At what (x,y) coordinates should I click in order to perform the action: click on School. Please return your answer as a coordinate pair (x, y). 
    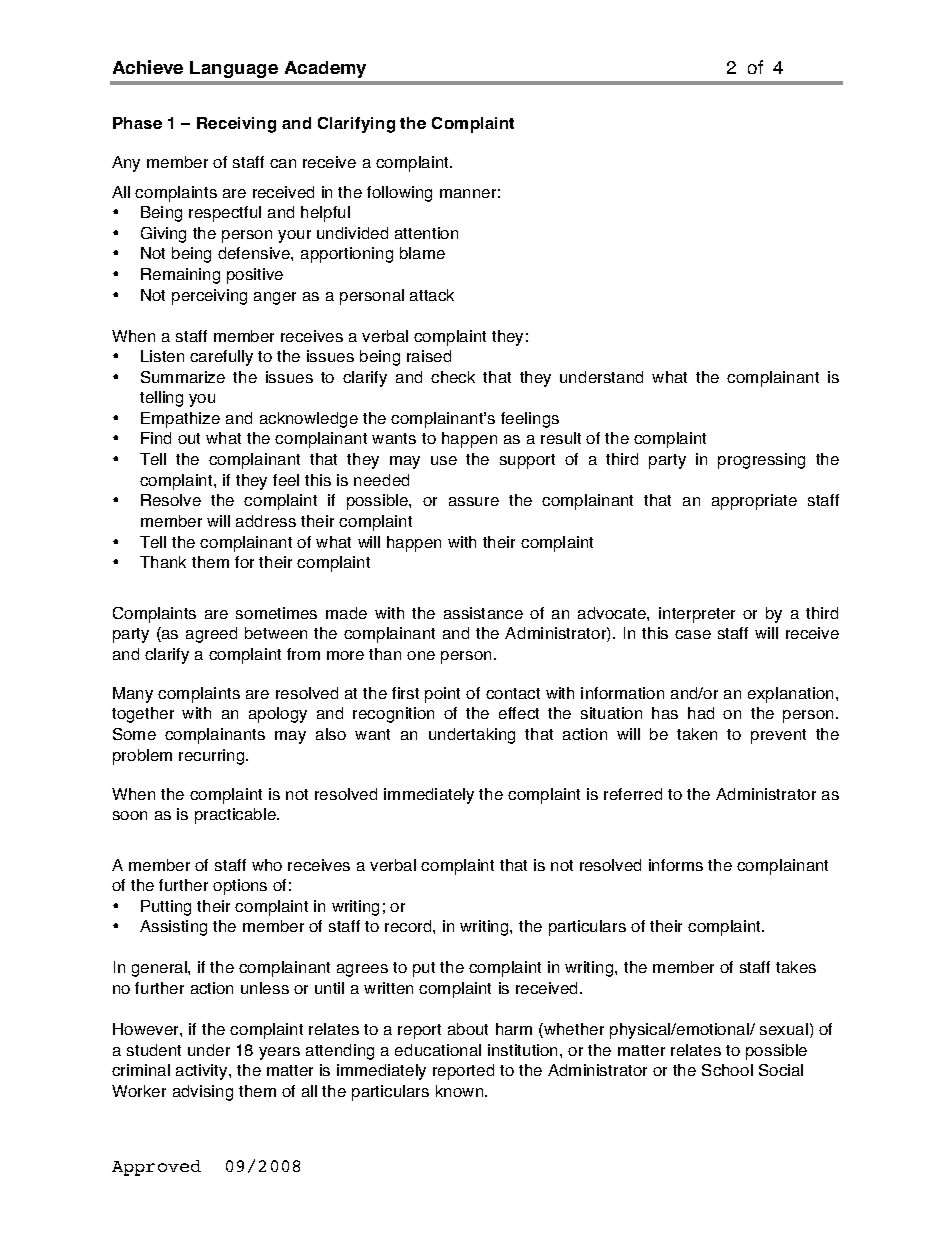
    Looking at the image, I should click on (727, 1070).
